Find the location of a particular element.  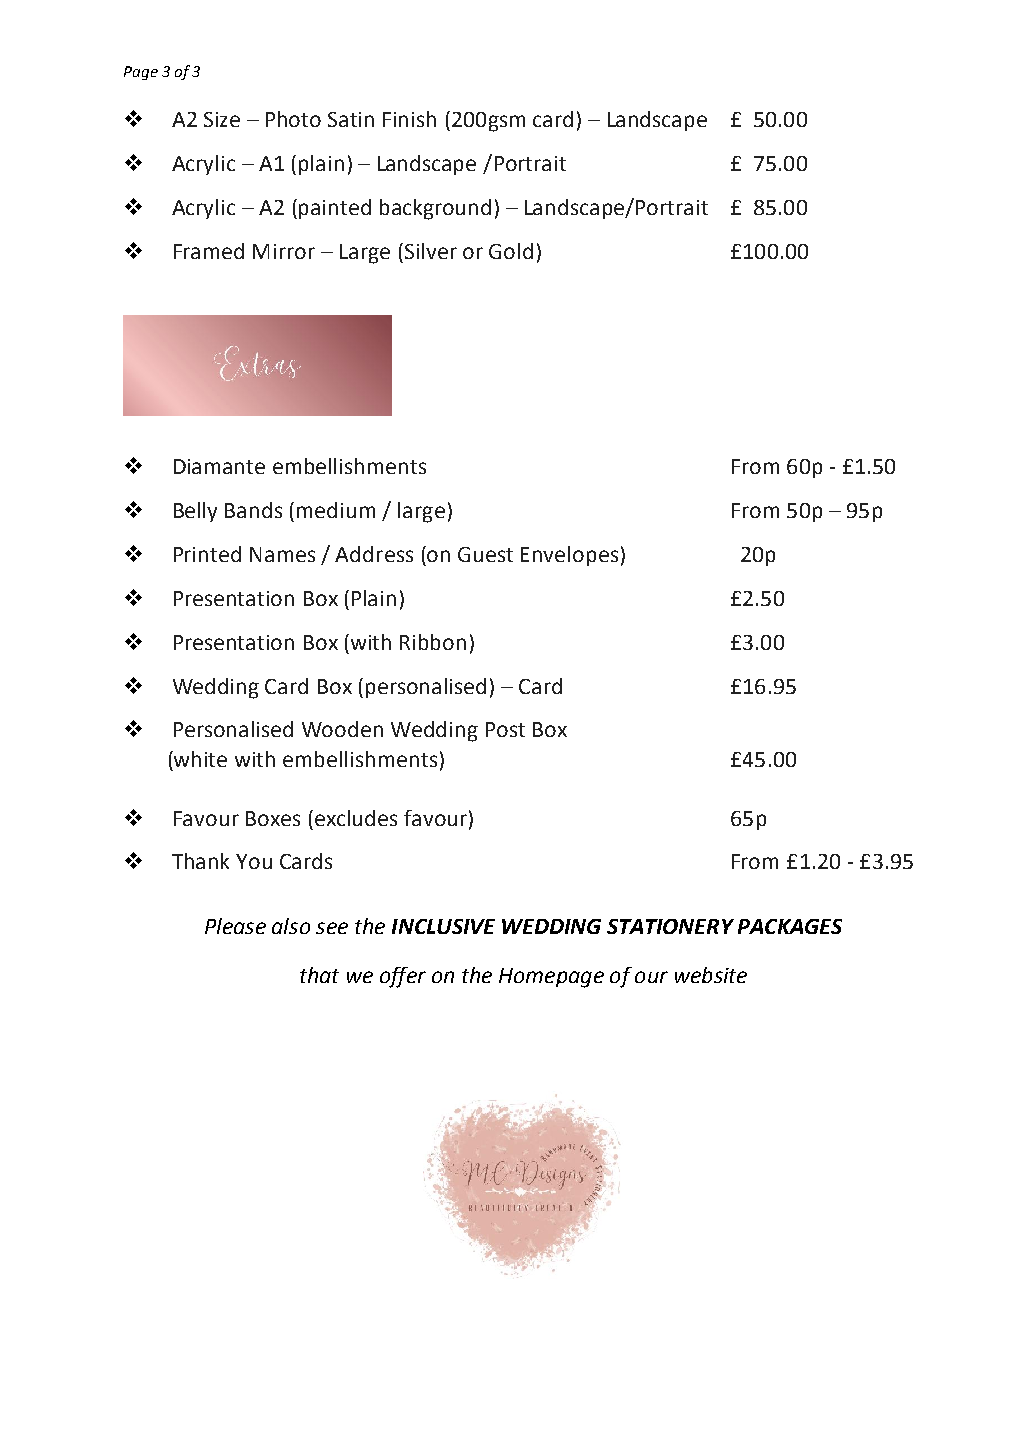

Photo is located at coordinates (293, 119).
